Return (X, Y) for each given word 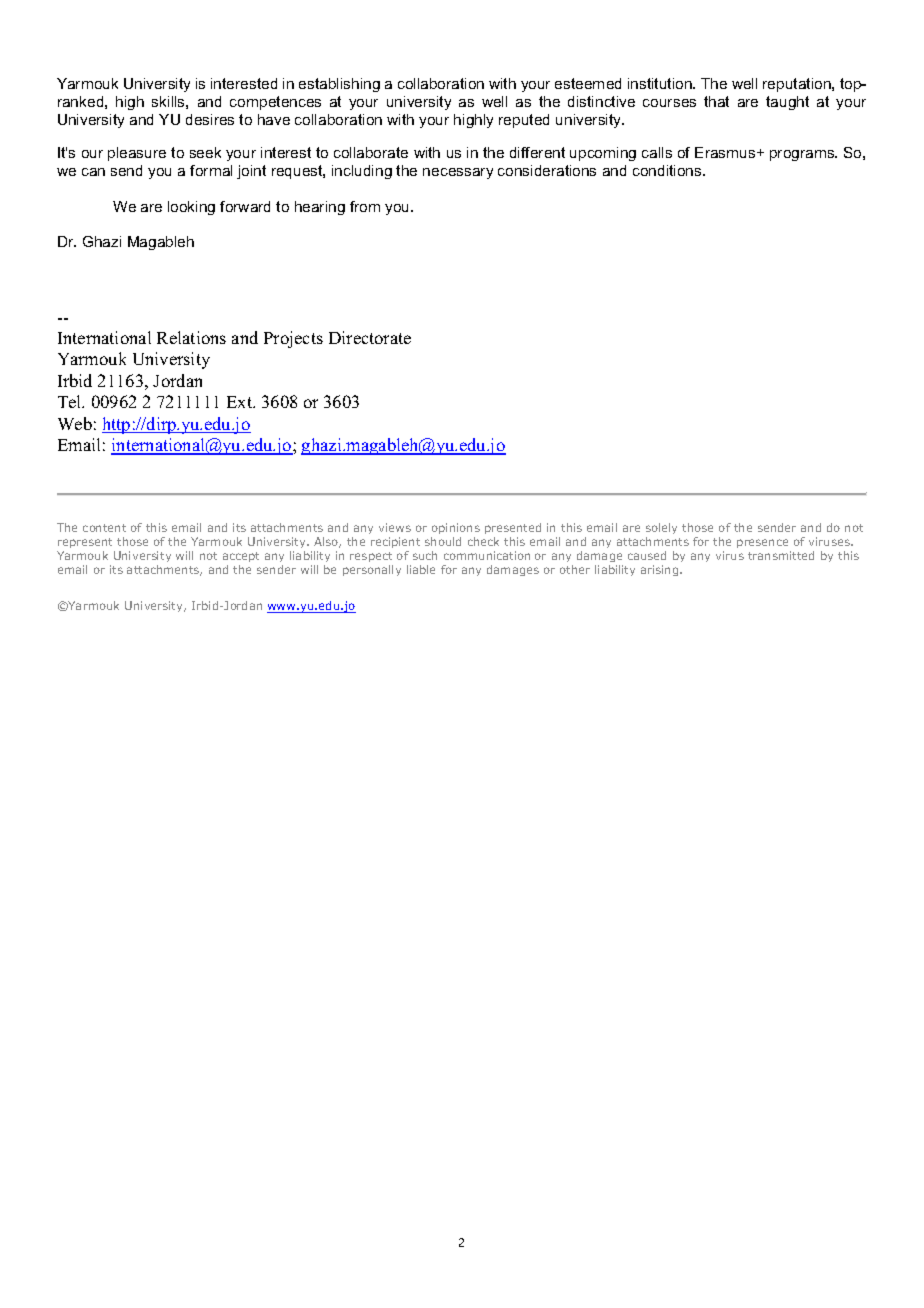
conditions (668, 170)
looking (191, 208)
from (365, 206)
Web (75, 423)
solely (661, 528)
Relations (191, 337)
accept (241, 559)
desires (210, 119)
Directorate (370, 337)
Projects (293, 339)
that (716, 101)
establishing (339, 85)
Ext (241, 402)
